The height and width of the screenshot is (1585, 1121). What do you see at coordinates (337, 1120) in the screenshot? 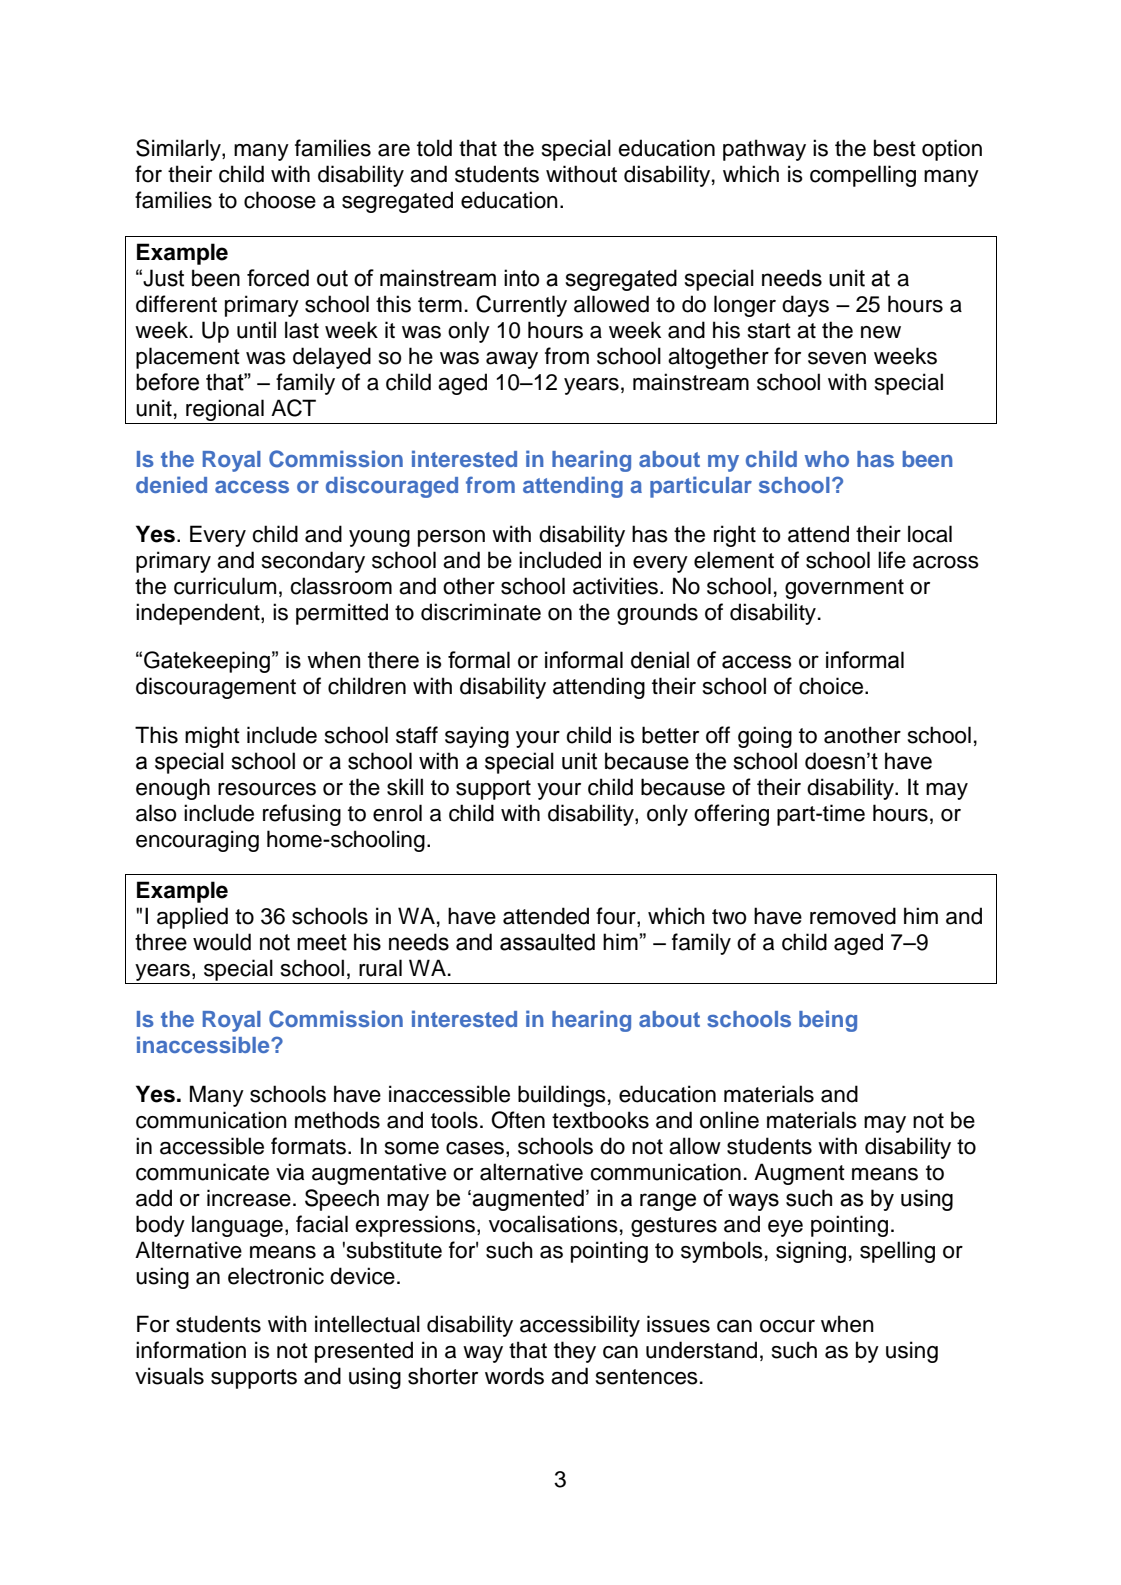
I see `methods` at bounding box center [337, 1120].
